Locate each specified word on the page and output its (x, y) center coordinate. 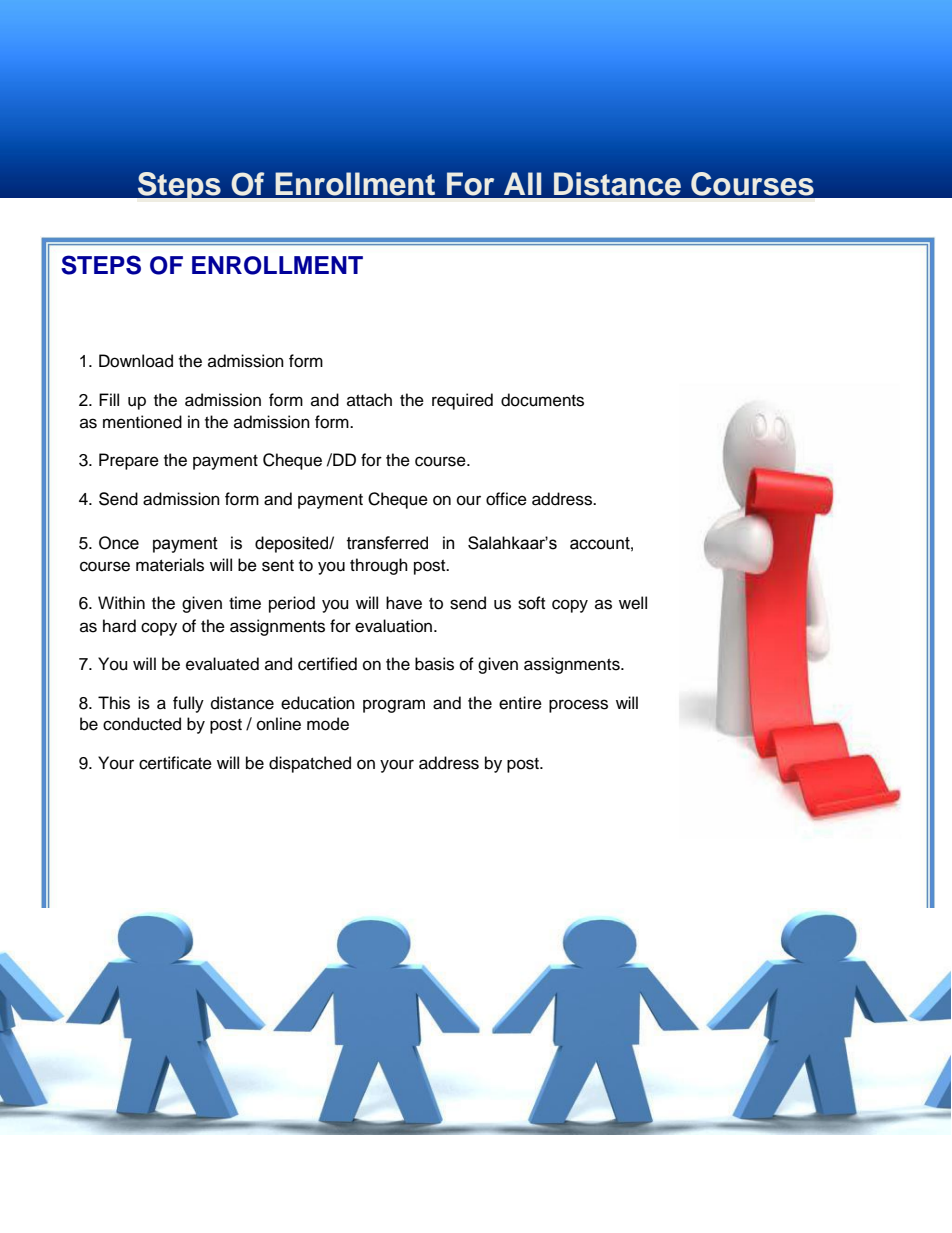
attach (369, 400)
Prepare (129, 461)
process (578, 706)
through (379, 566)
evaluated (222, 664)
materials (170, 565)
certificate (175, 763)
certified (327, 664)
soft (531, 603)
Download (136, 361)
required (462, 401)
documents (542, 400)
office (506, 499)
